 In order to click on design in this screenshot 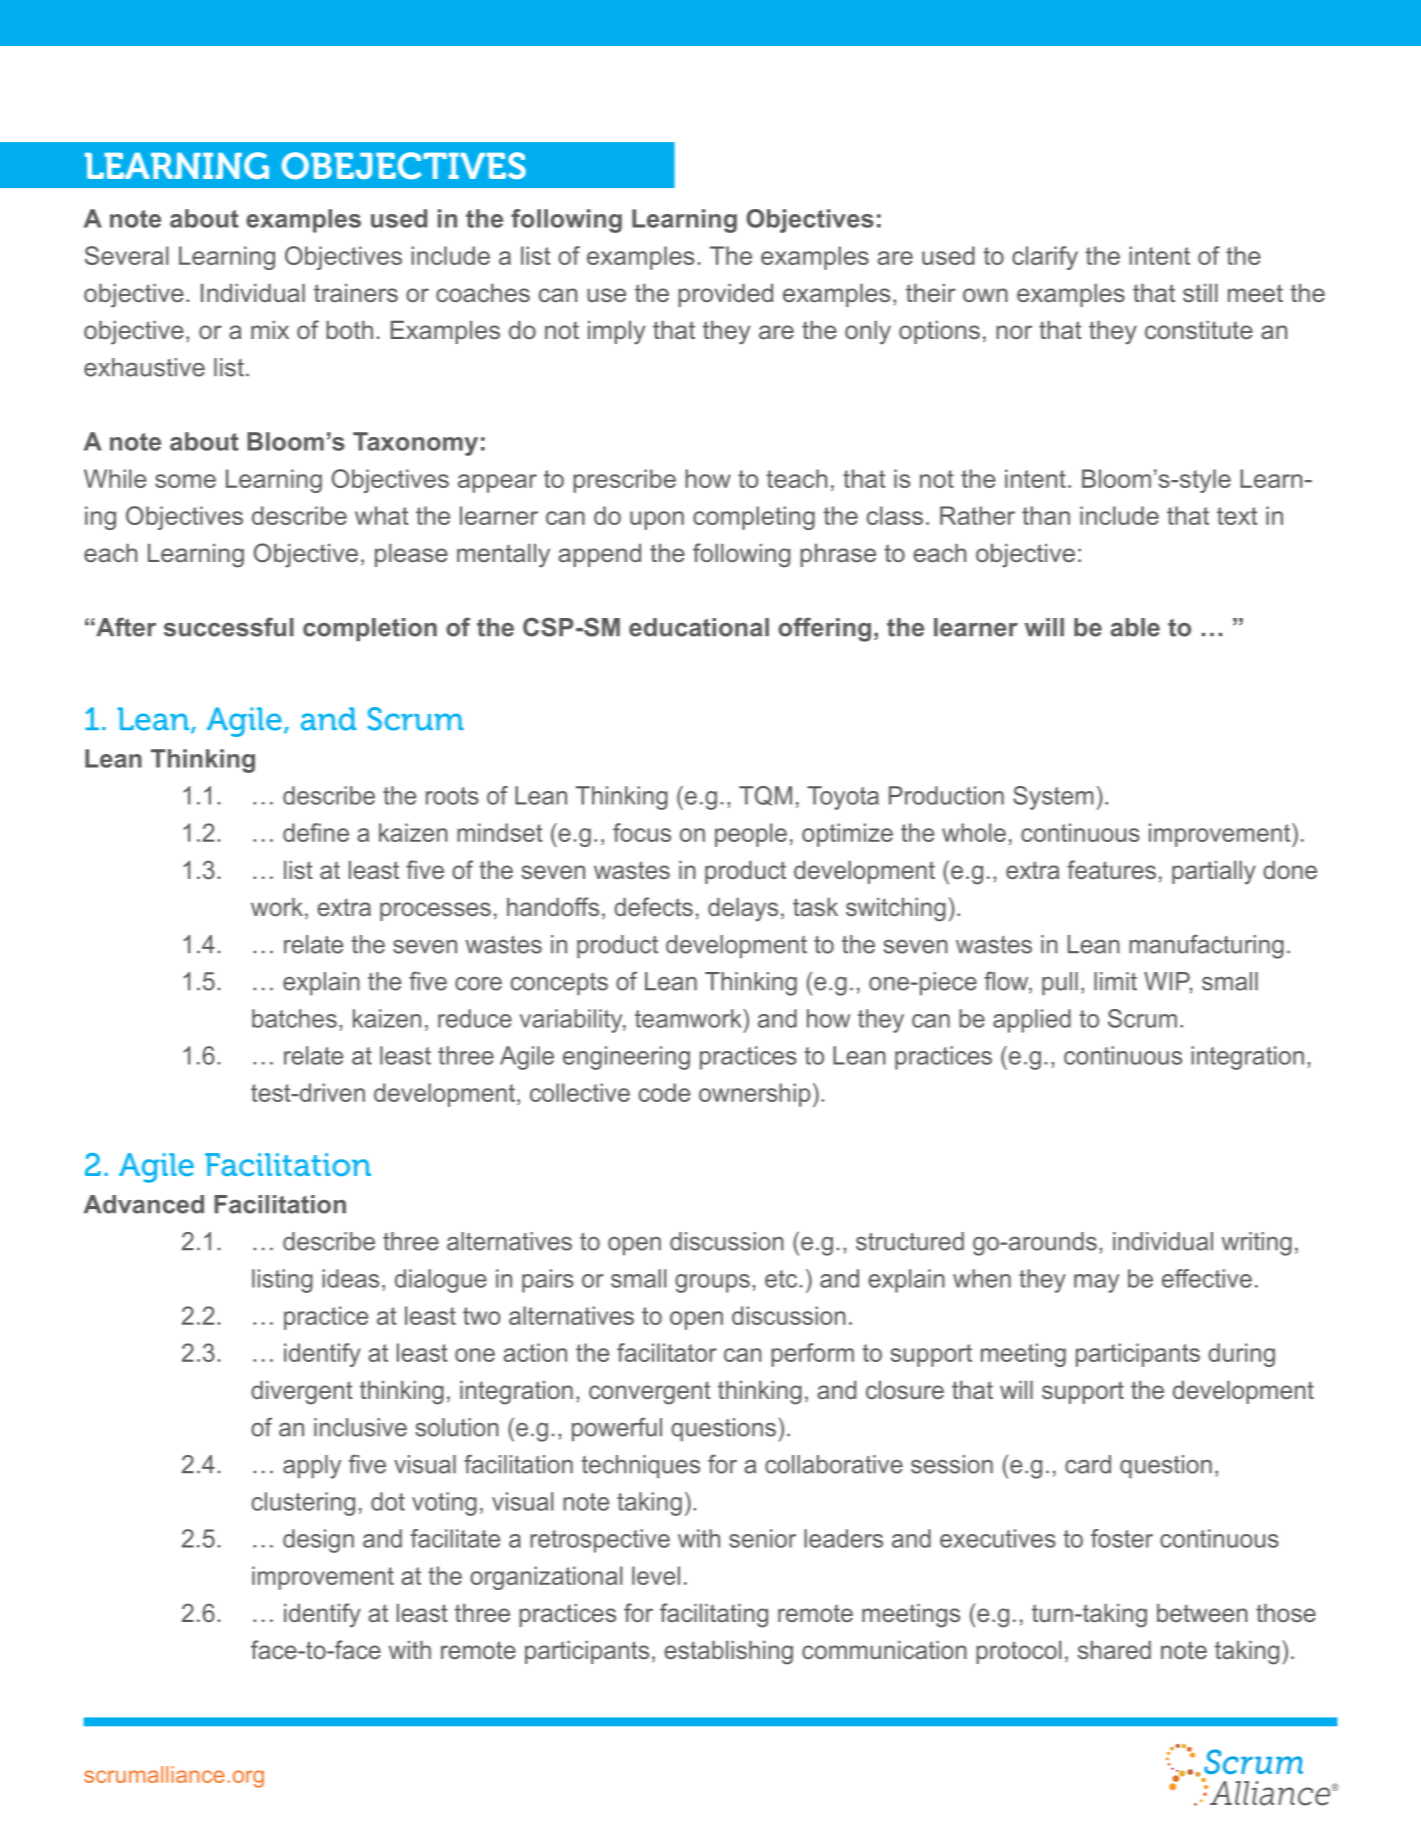, I will do `click(318, 1541)`.
